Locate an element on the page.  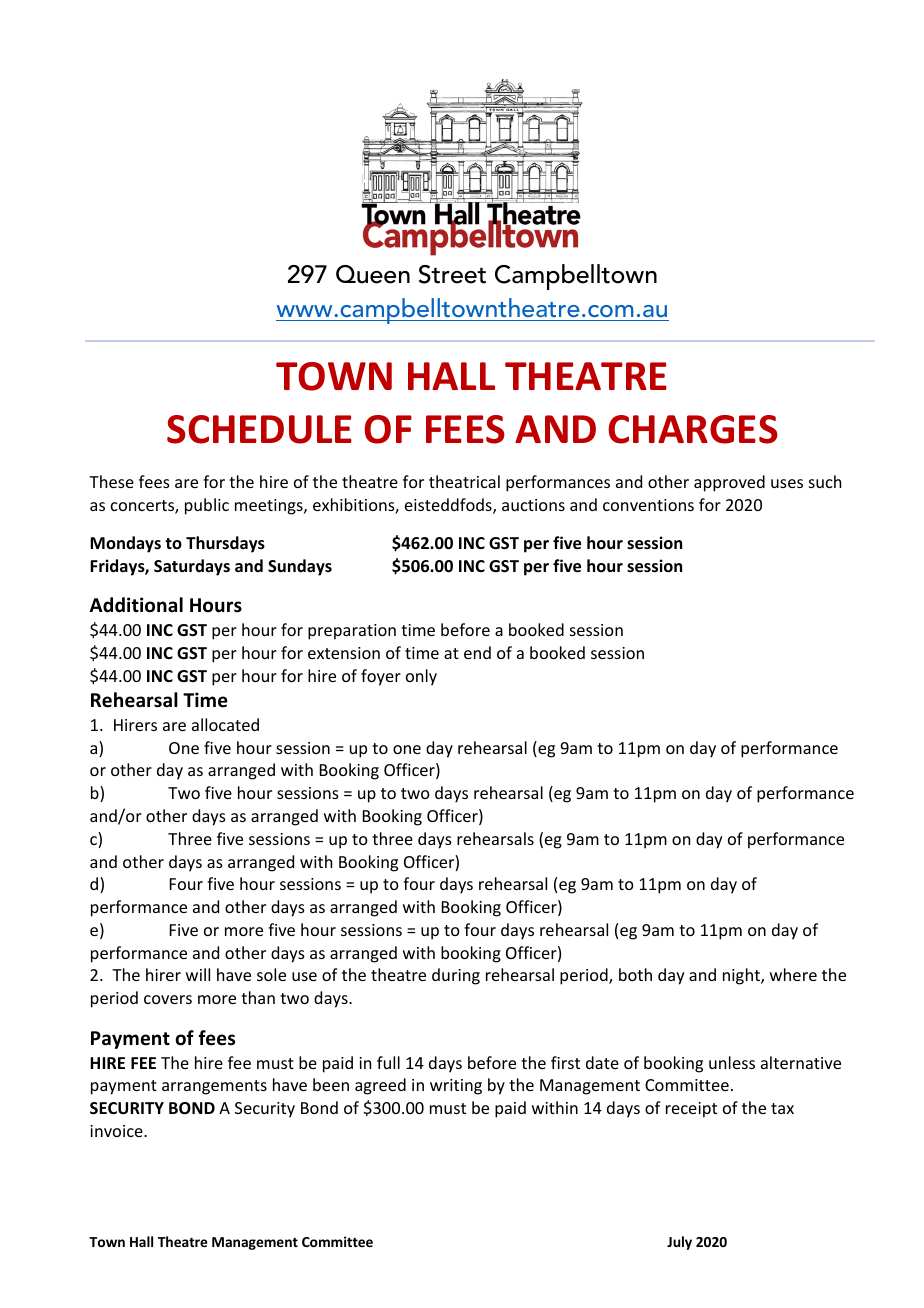
writing is located at coordinates (456, 1087).
